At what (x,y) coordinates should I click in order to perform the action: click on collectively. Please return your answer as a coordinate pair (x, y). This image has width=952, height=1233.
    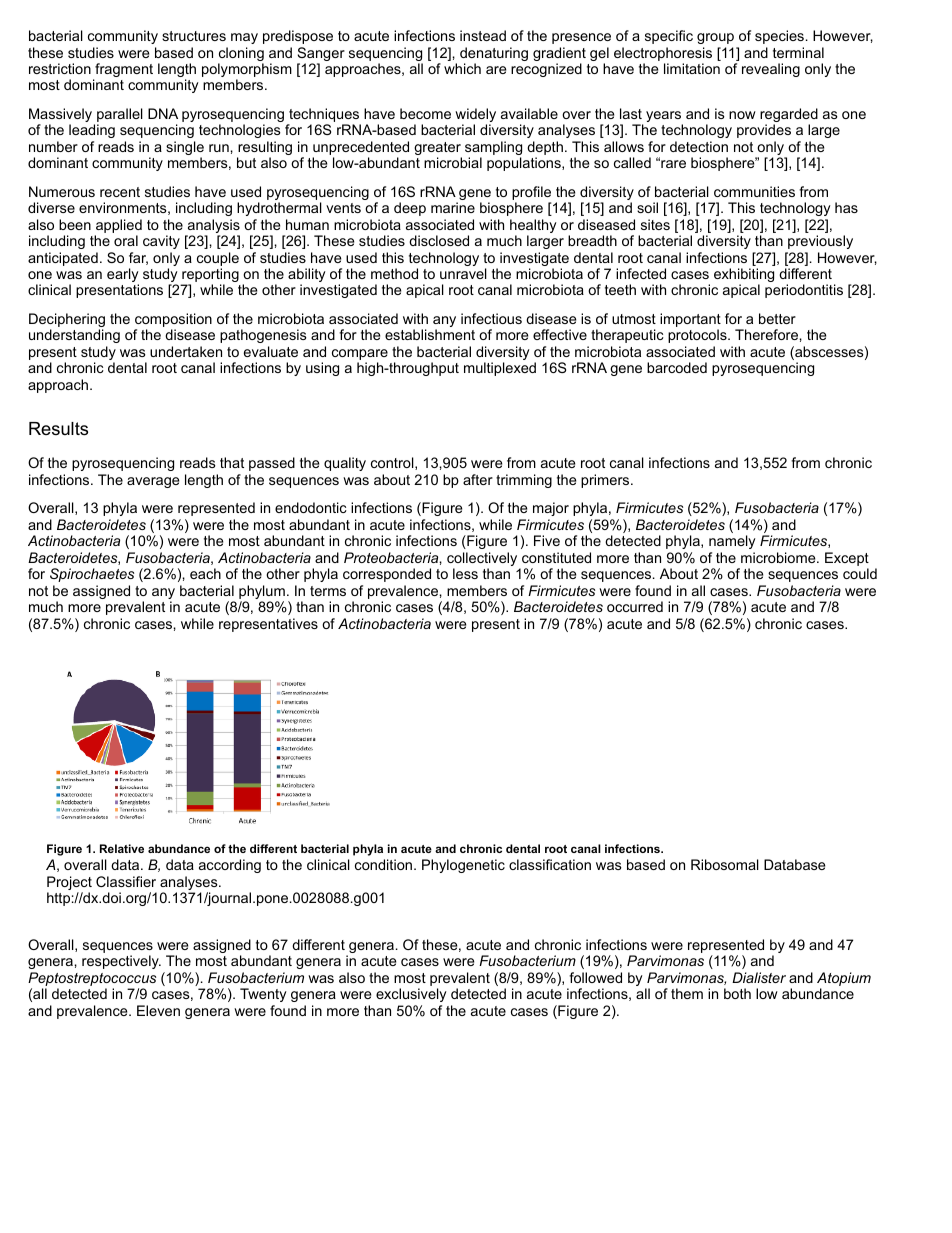
    Looking at the image, I should click on (483, 560).
